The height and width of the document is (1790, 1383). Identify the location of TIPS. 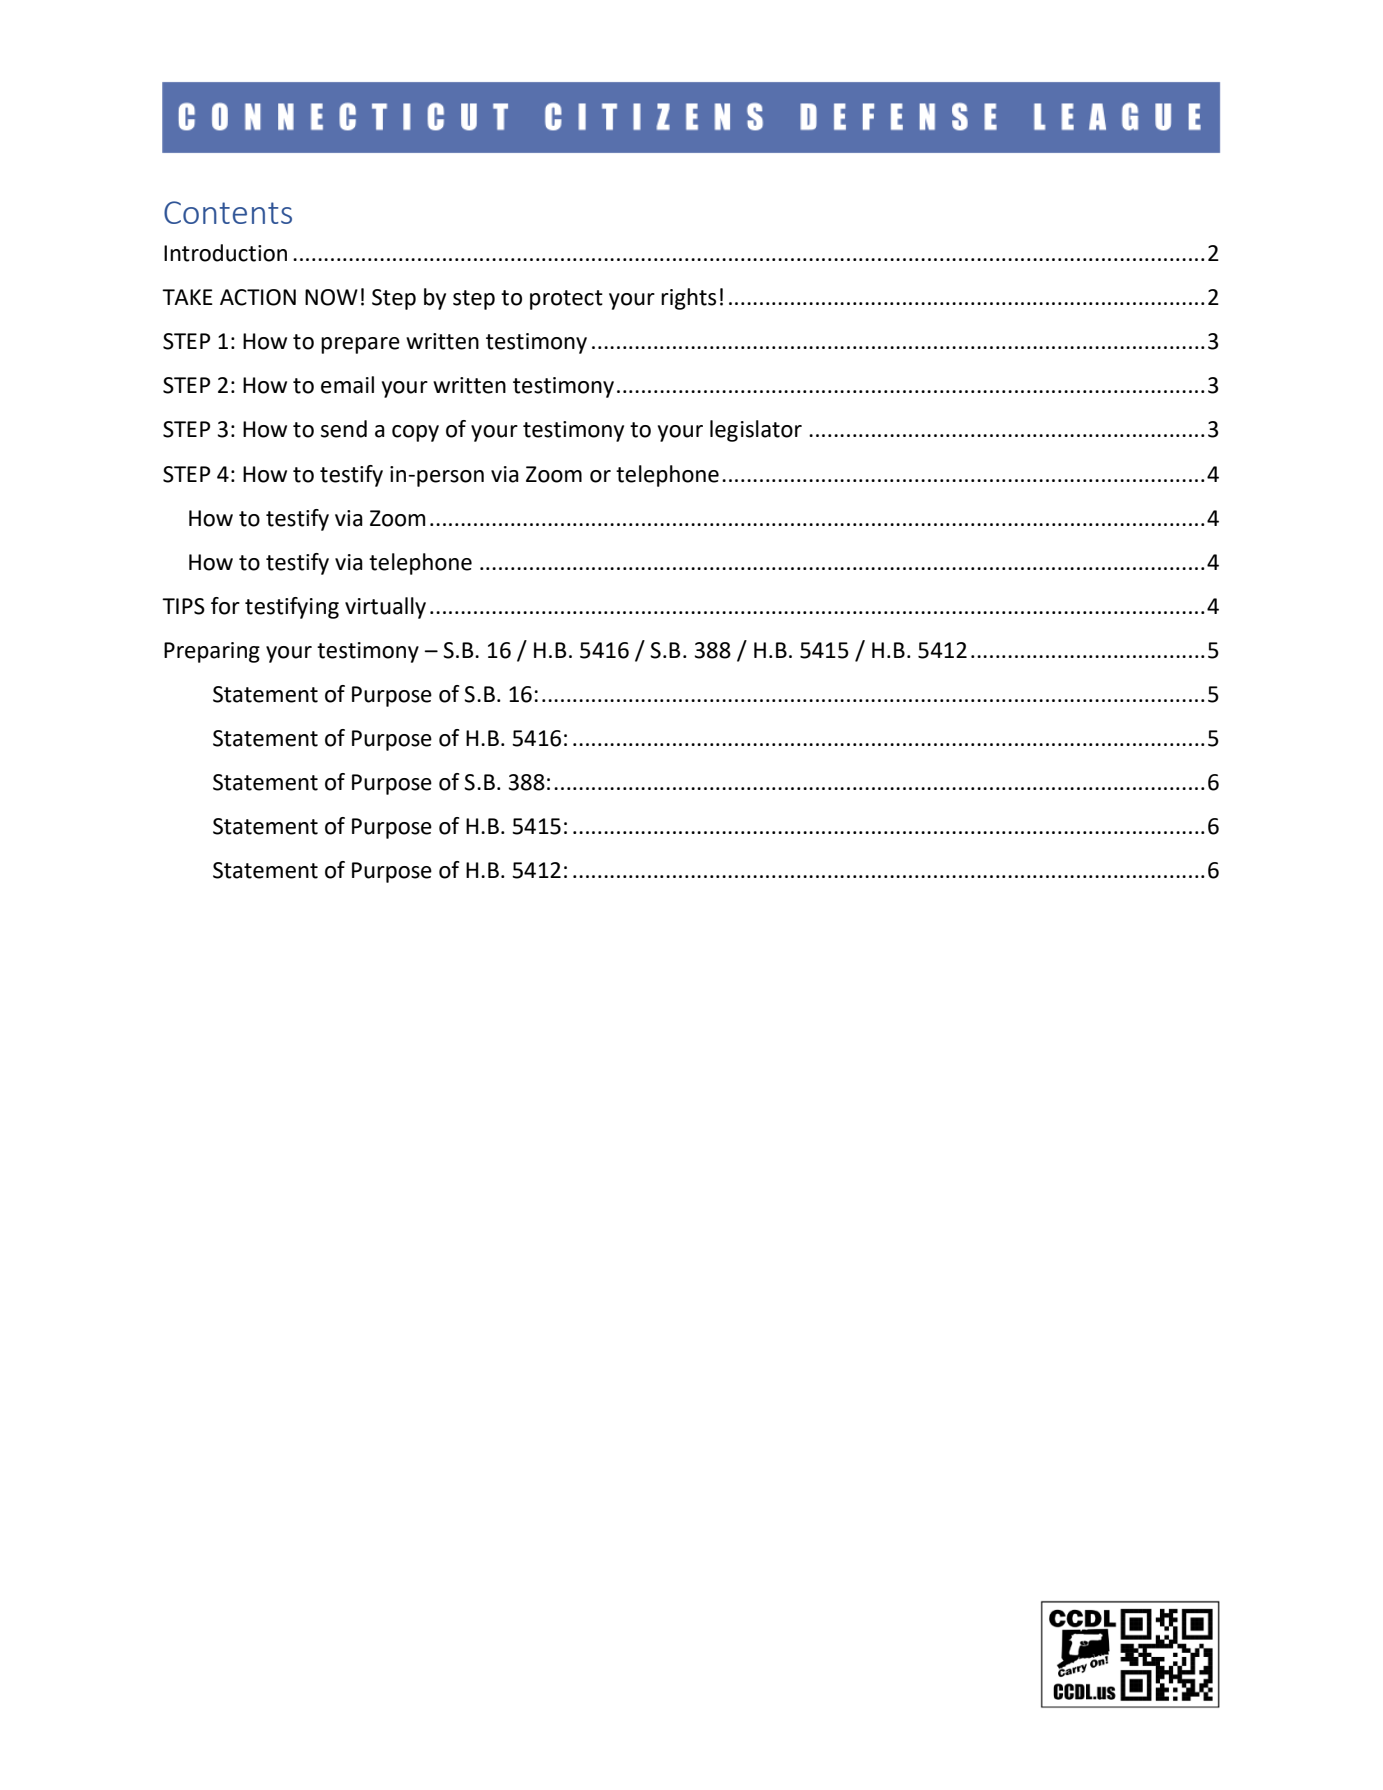
(183, 606).
